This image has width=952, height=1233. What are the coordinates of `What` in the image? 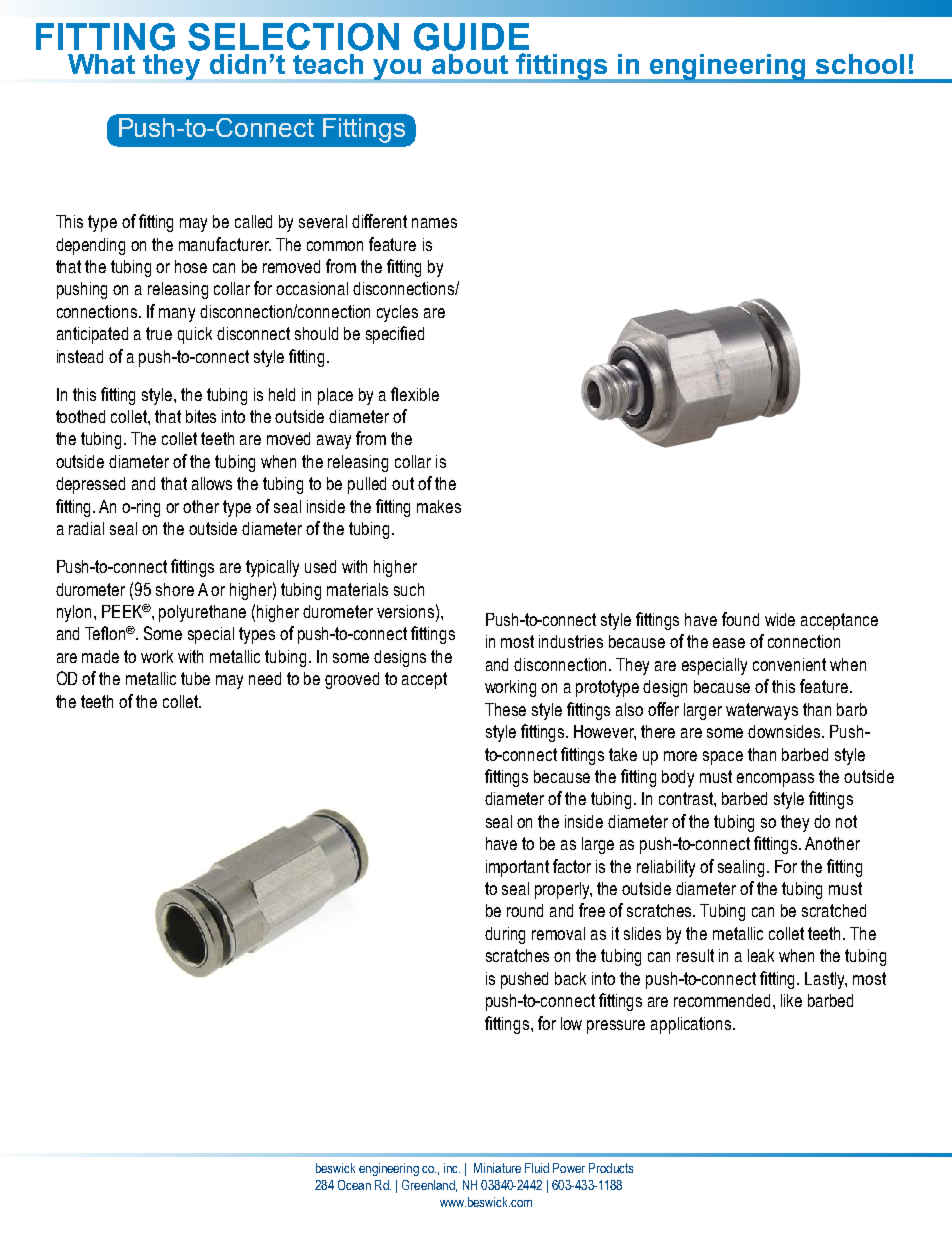 It's located at (101, 64).
